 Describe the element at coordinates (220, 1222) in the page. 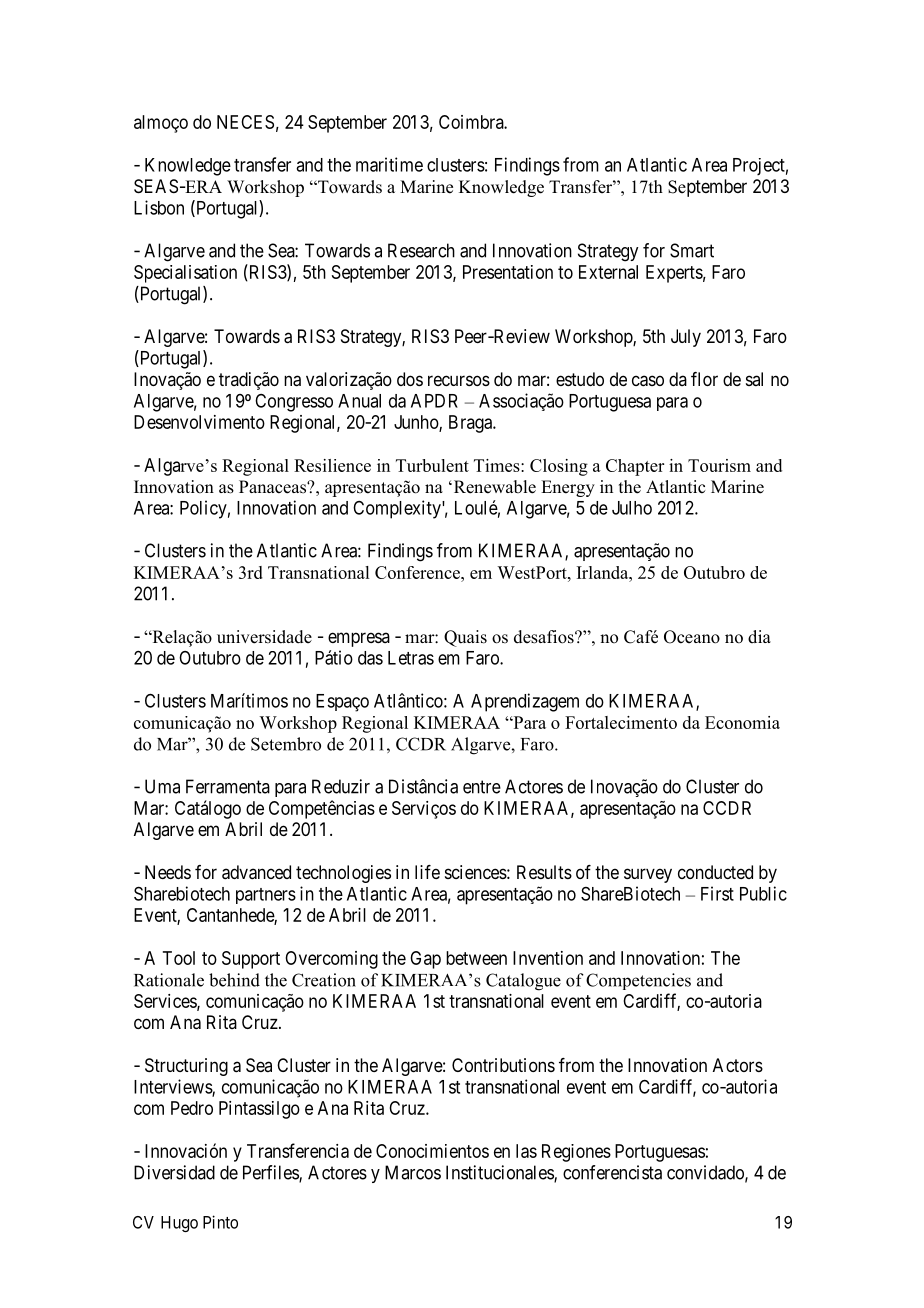

I see `Pinto` at that location.
